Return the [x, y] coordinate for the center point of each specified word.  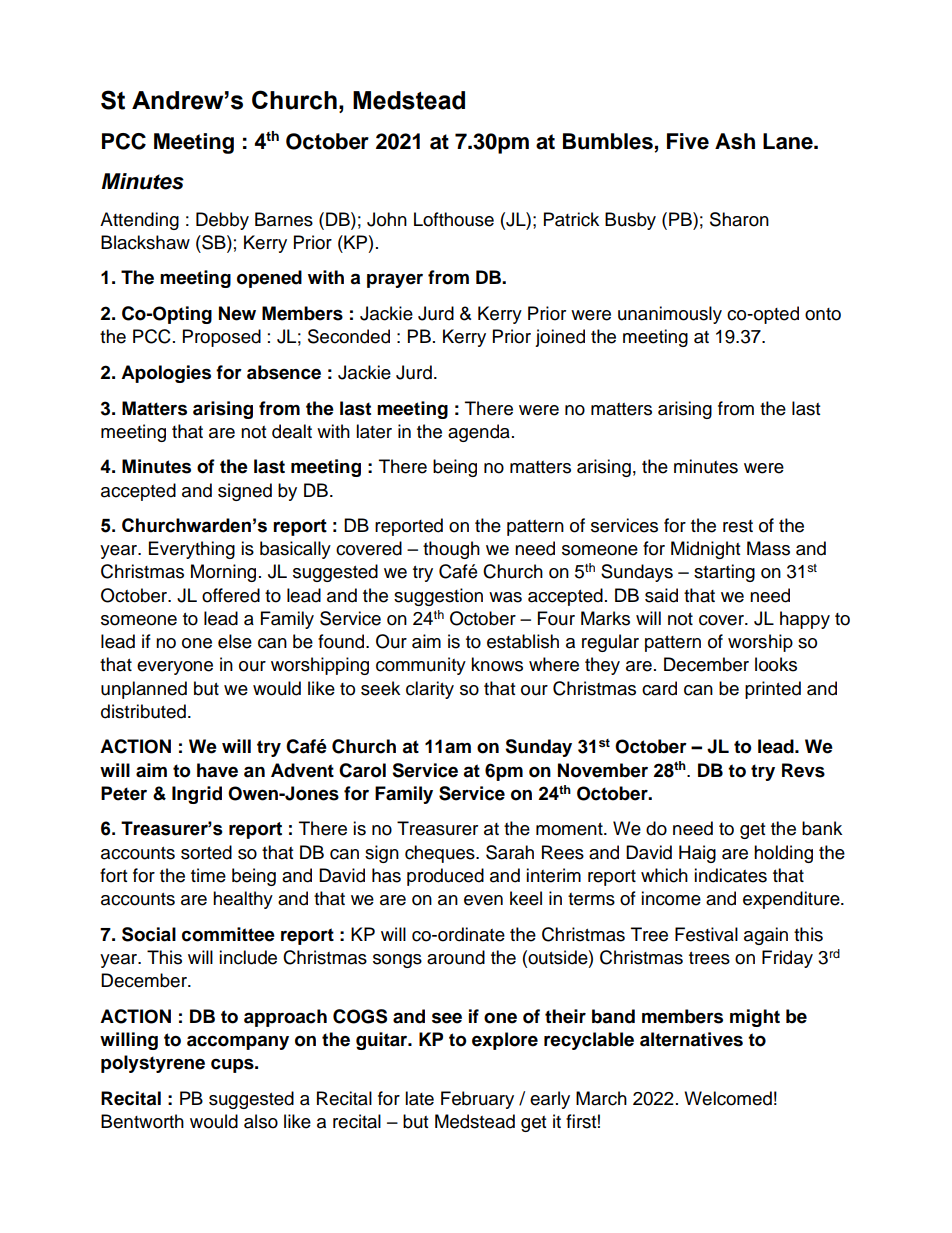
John [387, 219]
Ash [735, 141]
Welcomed [728, 1098]
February [477, 1100]
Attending [139, 221]
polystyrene [153, 1064]
